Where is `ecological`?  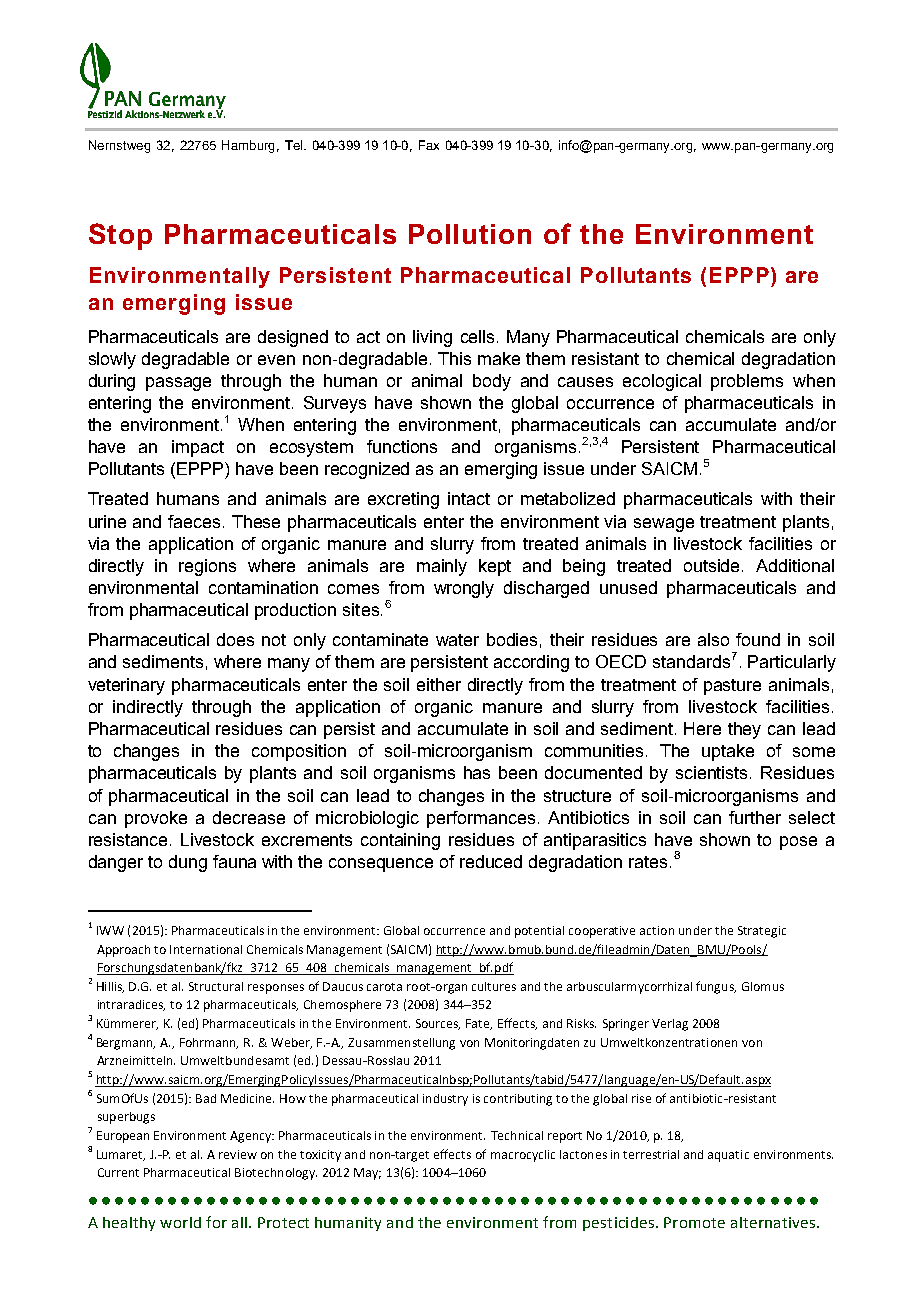
ecological is located at coordinates (662, 382).
